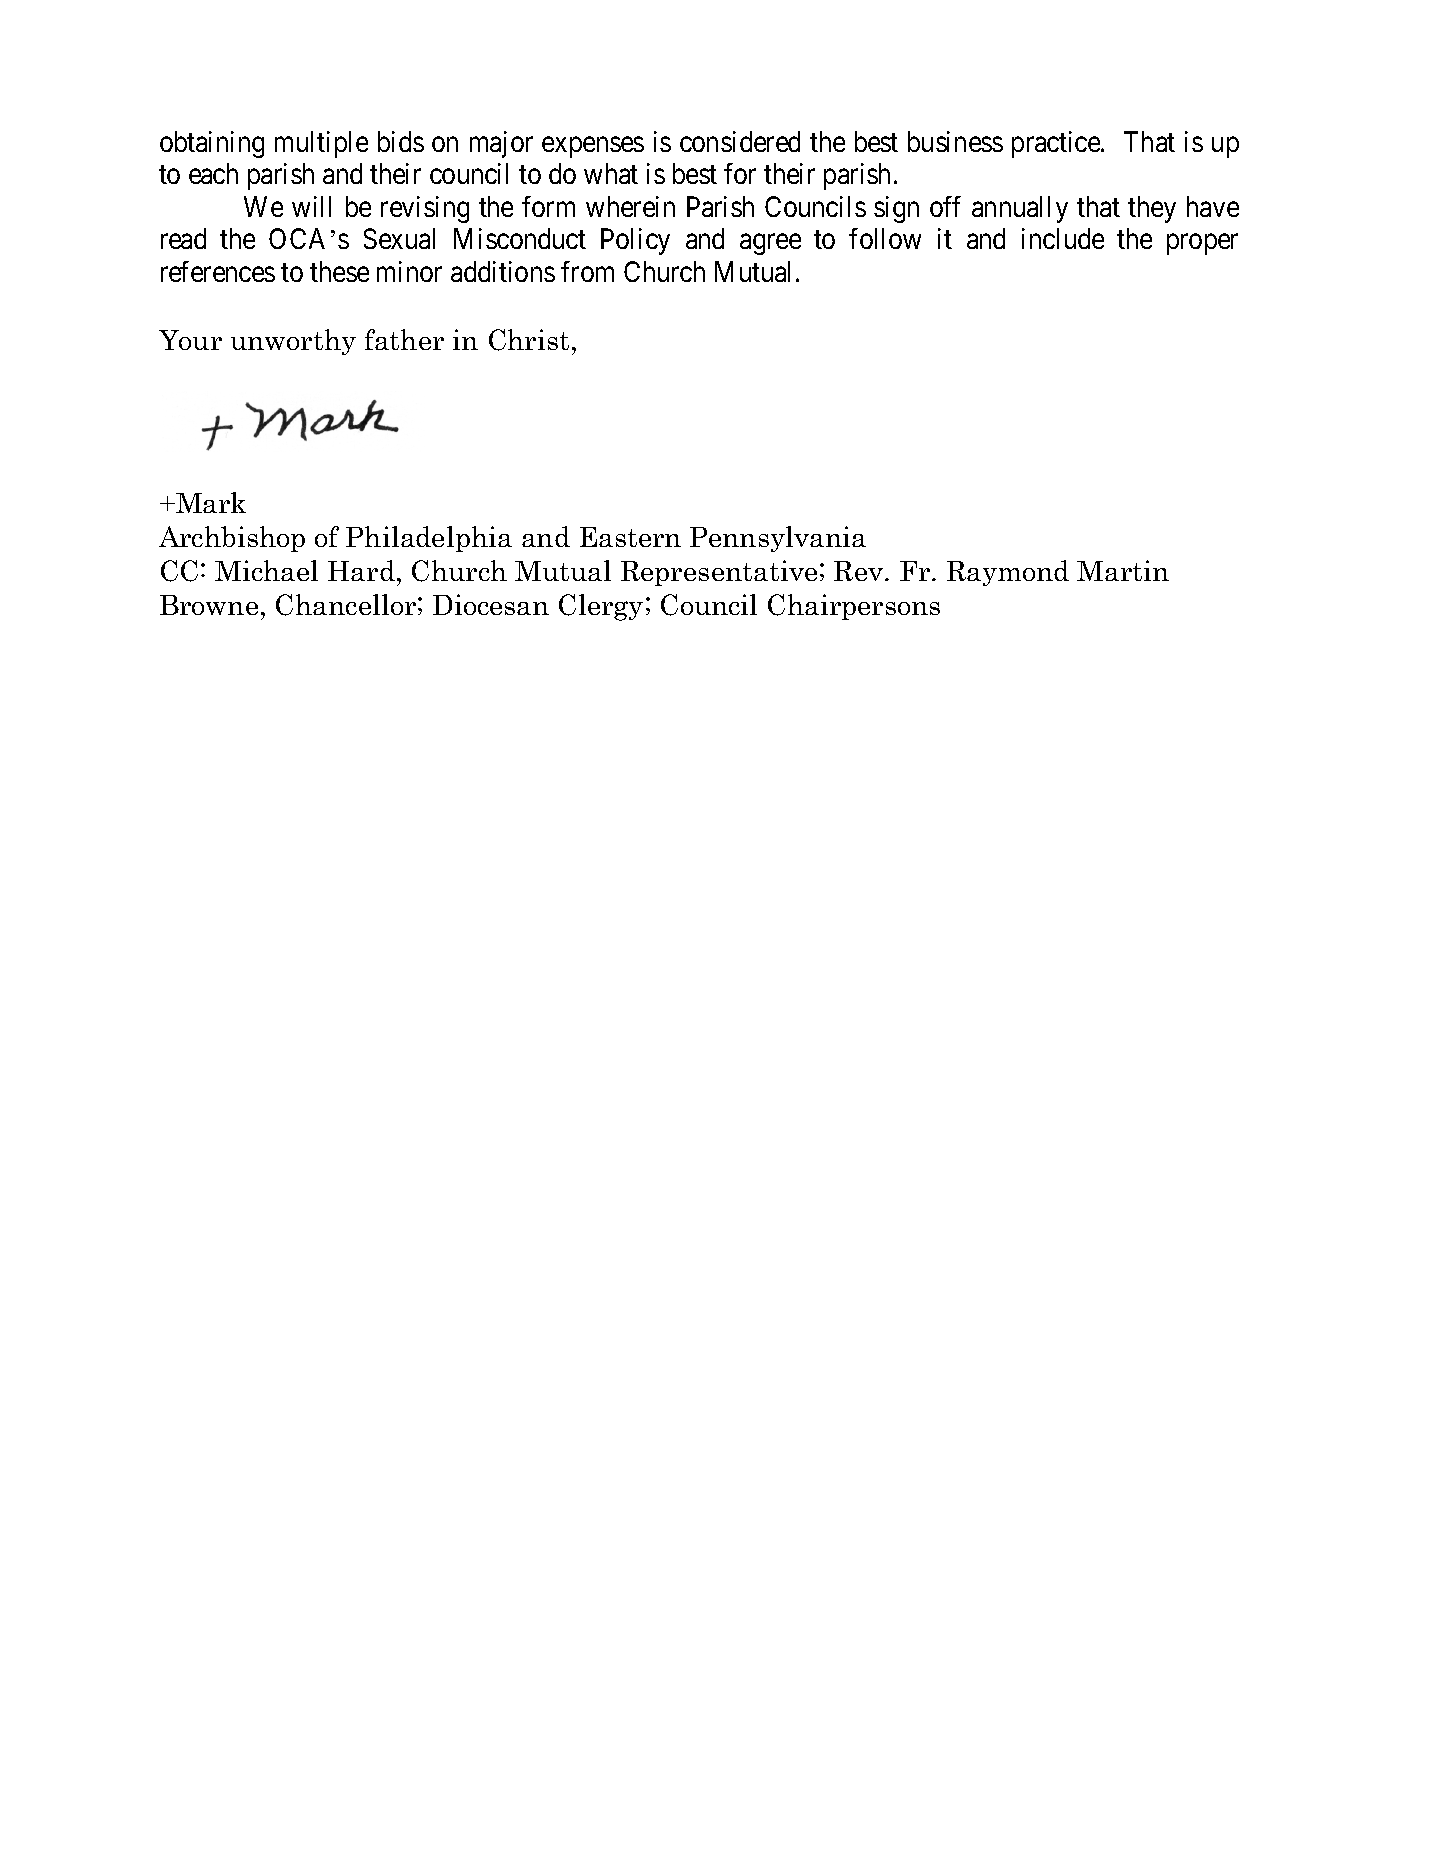  What do you see at coordinates (1123, 570) in the image?
I see `Martin` at bounding box center [1123, 570].
